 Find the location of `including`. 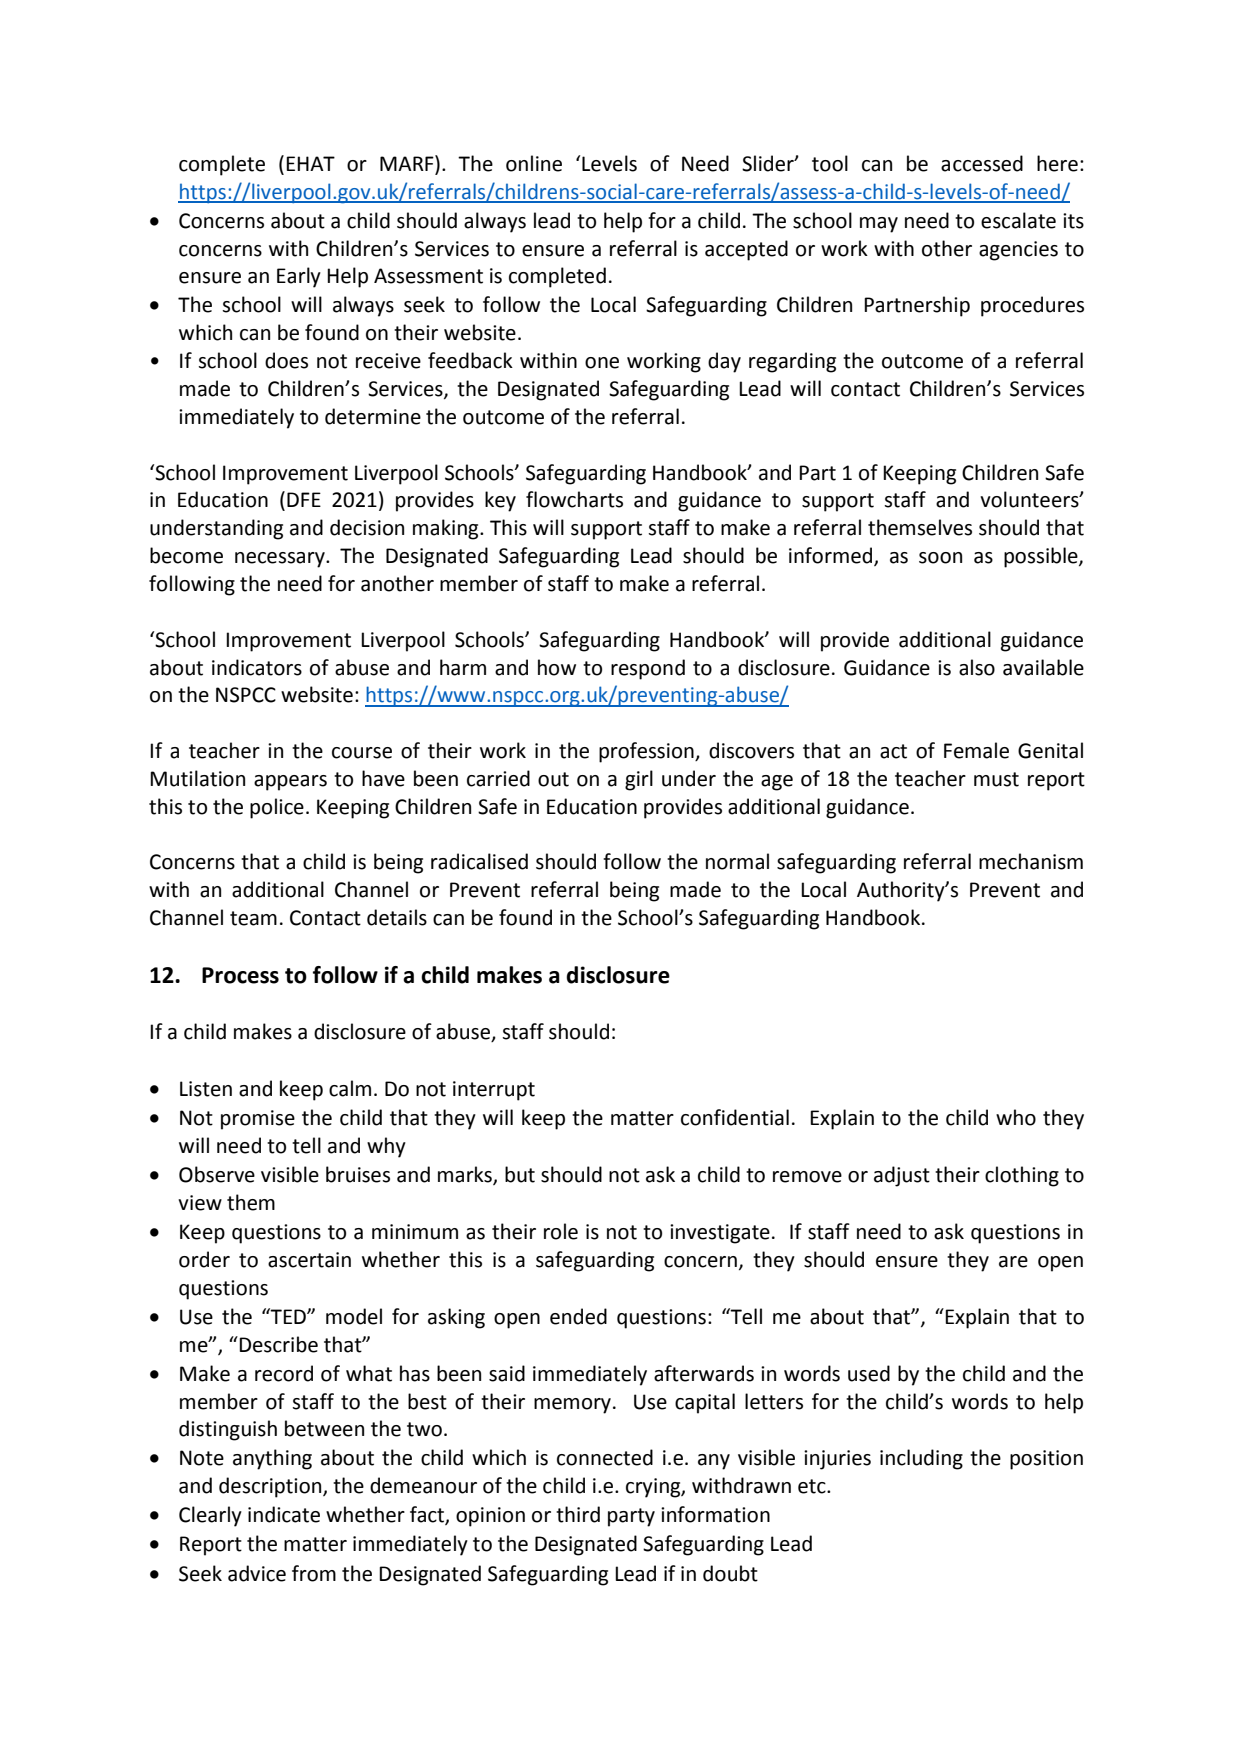

including is located at coordinates (921, 1459).
